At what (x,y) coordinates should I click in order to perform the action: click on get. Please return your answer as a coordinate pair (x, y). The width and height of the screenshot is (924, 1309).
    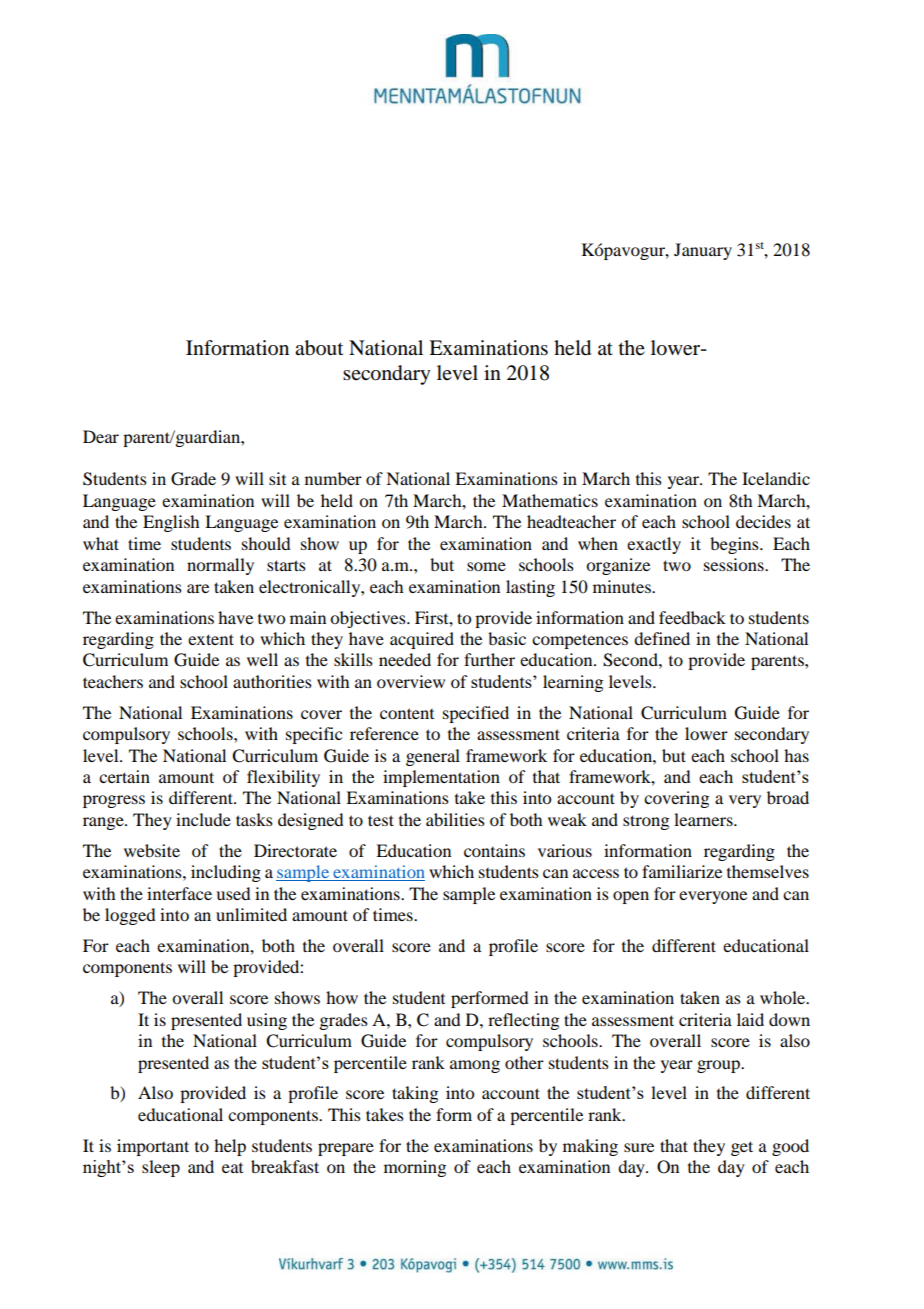
    Looking at the image, I should click on (742, 1148).
